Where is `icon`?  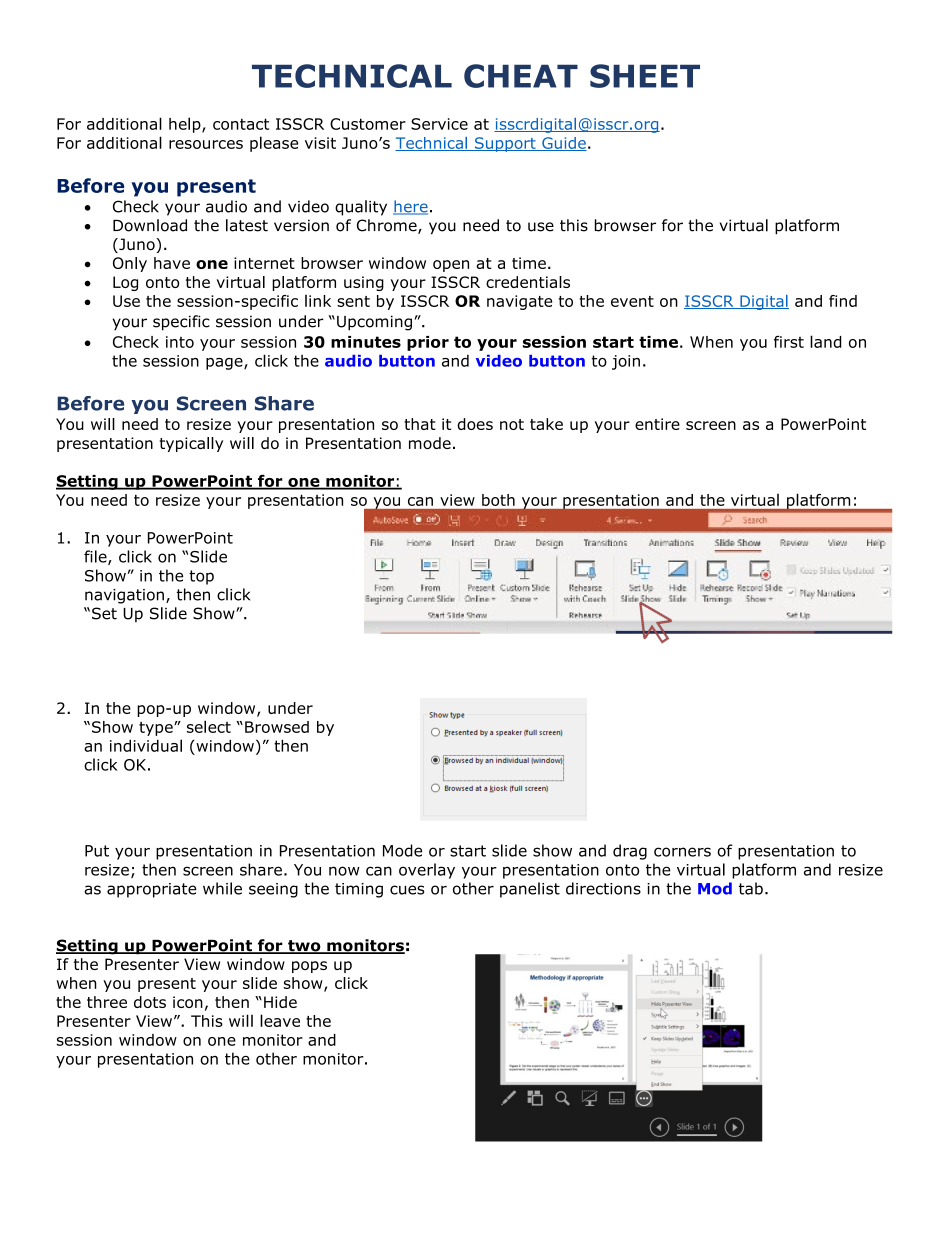
icon is located at coordinates (188, 1002).
